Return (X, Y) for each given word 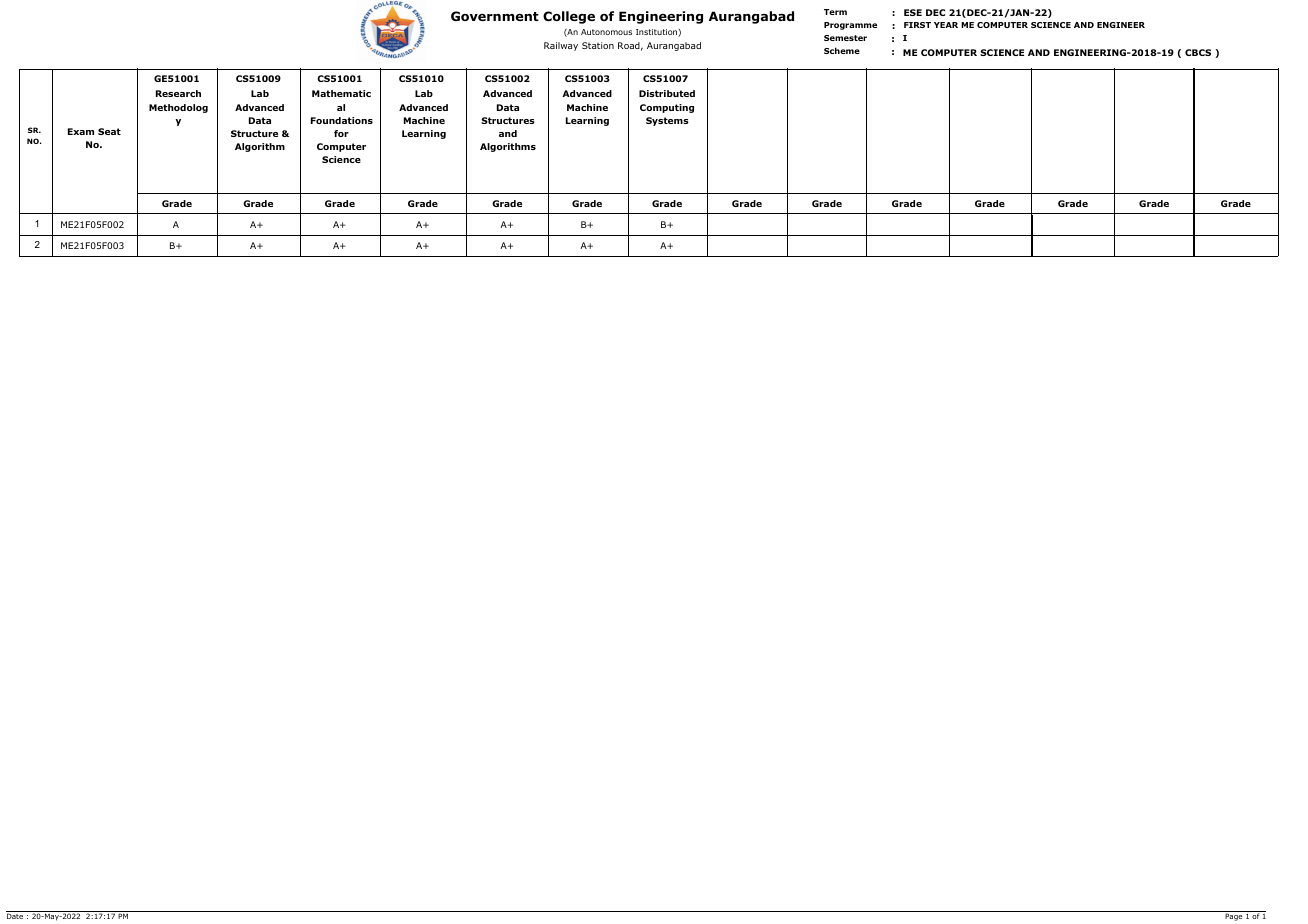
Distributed (667, 93)
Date (15, 916)
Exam (81, 131)
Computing (667, 108)
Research (178, 93)
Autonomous (606, 32)
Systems (667, 121)
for (341, 133)
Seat (109, 131)
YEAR (946, 25)
